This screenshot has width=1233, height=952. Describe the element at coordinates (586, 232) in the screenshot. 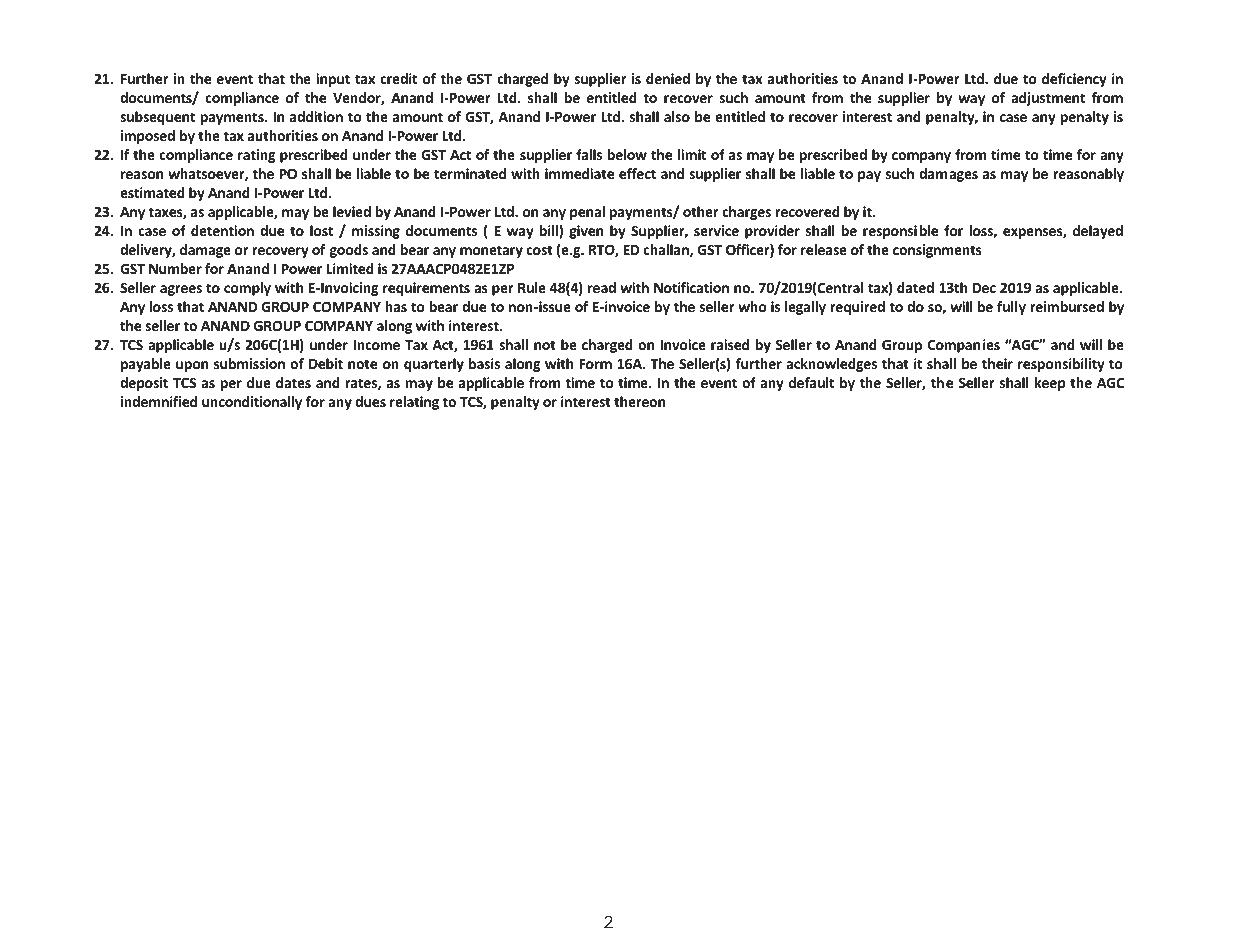

I see `given` at that location.
